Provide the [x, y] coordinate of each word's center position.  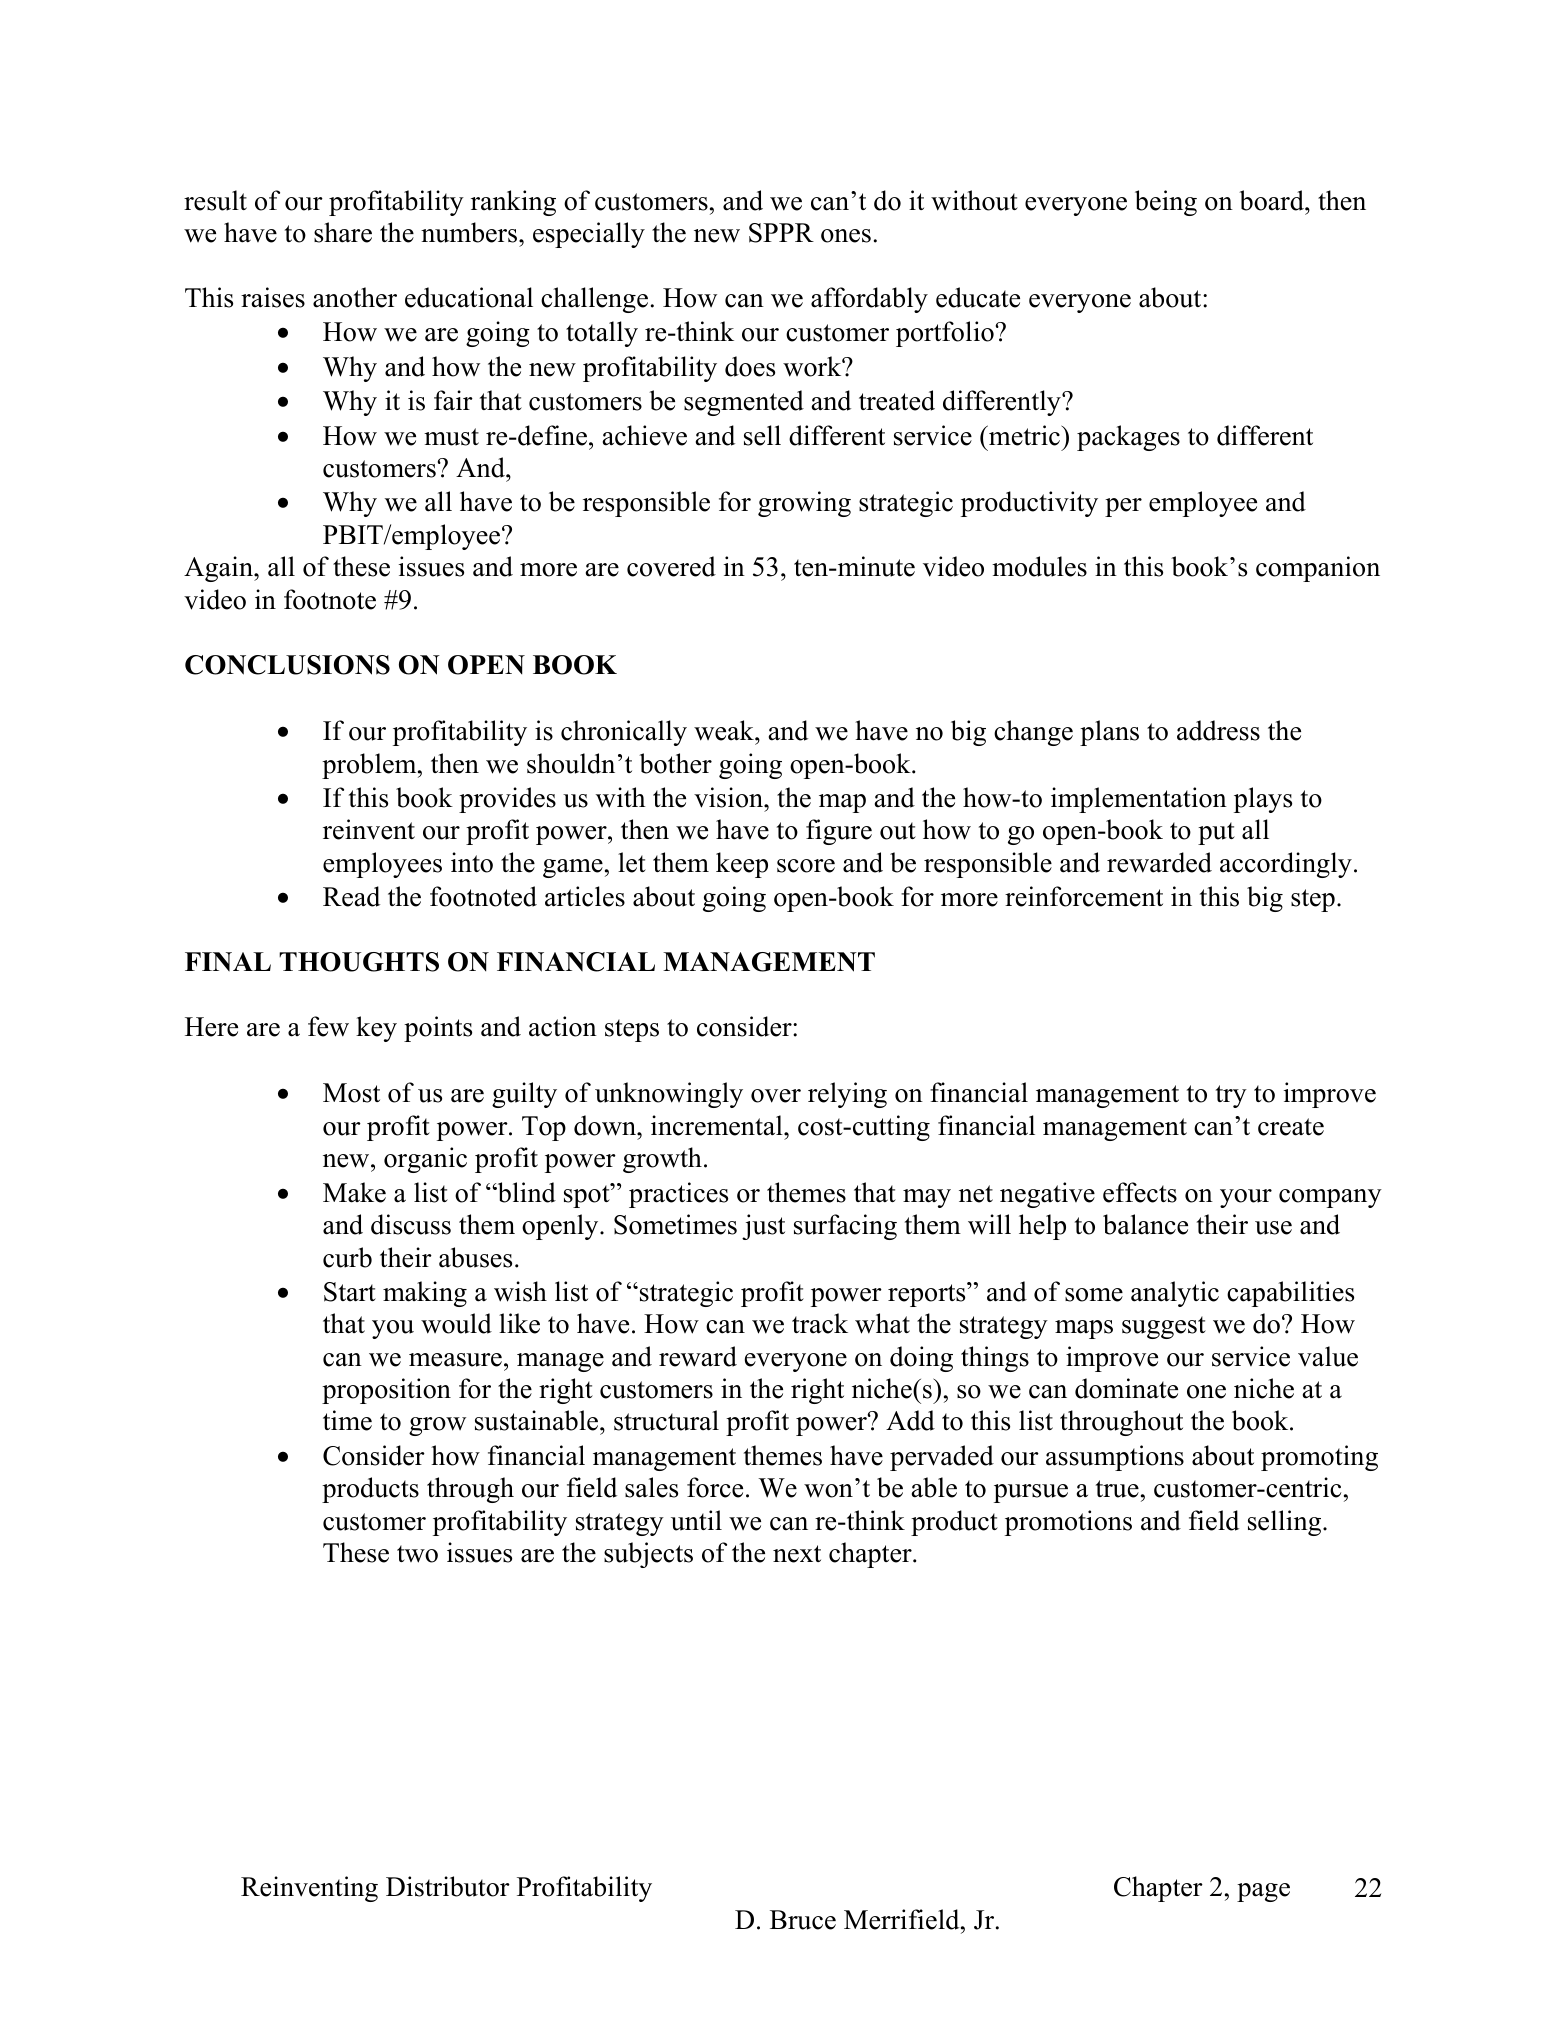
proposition [386, 1391]
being [1166, 203]
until [696, 1520]
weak [725, 730]
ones [846, 236]
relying [847, 1095]
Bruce [803, 1920]
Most [351, 1093]
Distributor [448, 1886]
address [1218, 730]
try [1231, 1096]
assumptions [1115, 1458]
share [343, 232]
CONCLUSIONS [287, 665]
